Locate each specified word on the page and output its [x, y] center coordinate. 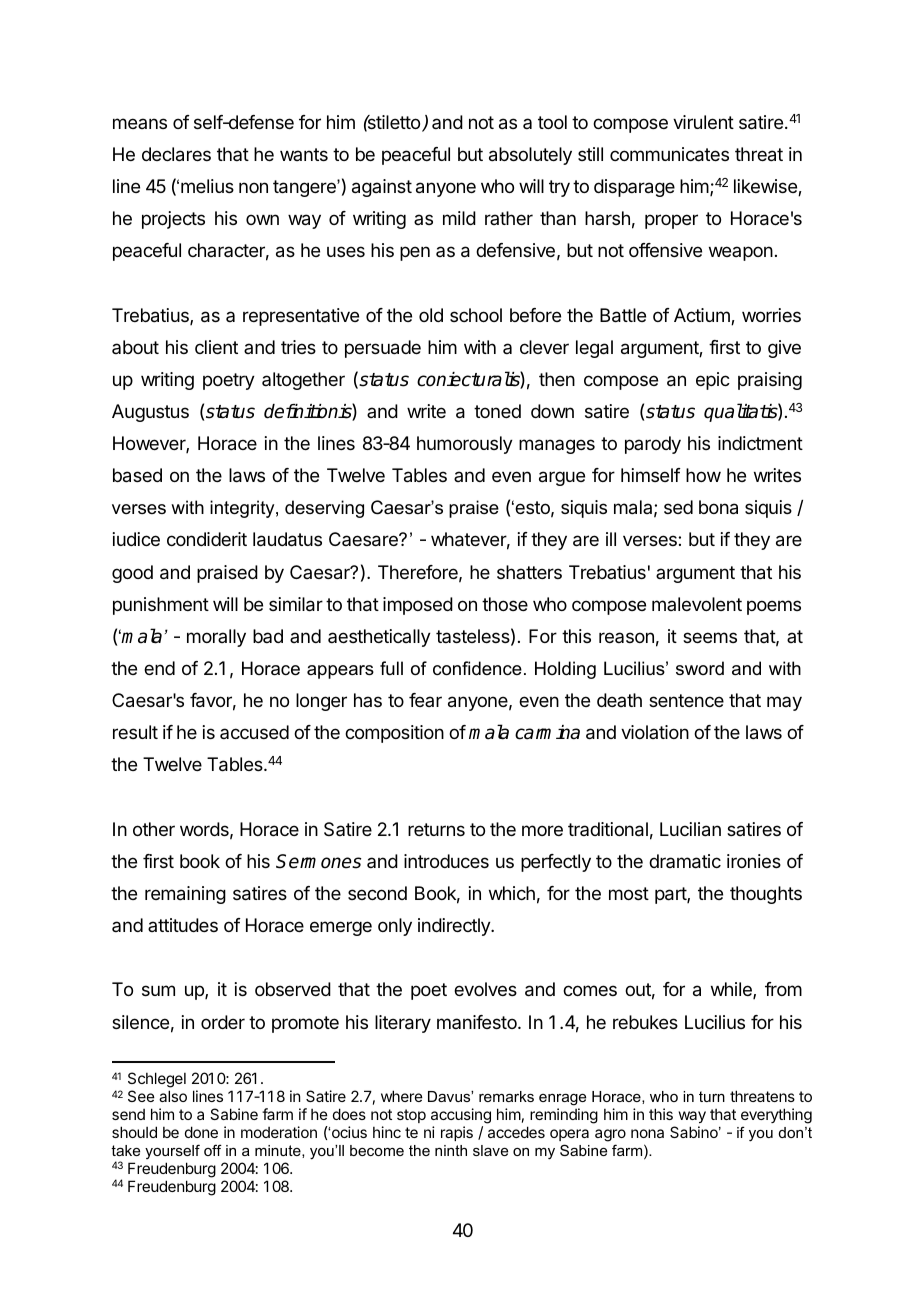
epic [713, 381]
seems [710, 637]
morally [216, 638]
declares [176, 154]
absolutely [530, 156]
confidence [477, 668]
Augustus [150, 413]
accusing [461, 1116]
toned [497, 411]
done [201, 1132]
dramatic [685, 861]
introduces [446, 861]
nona [647, 1133]
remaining [185, 895]
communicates [669, 154]
